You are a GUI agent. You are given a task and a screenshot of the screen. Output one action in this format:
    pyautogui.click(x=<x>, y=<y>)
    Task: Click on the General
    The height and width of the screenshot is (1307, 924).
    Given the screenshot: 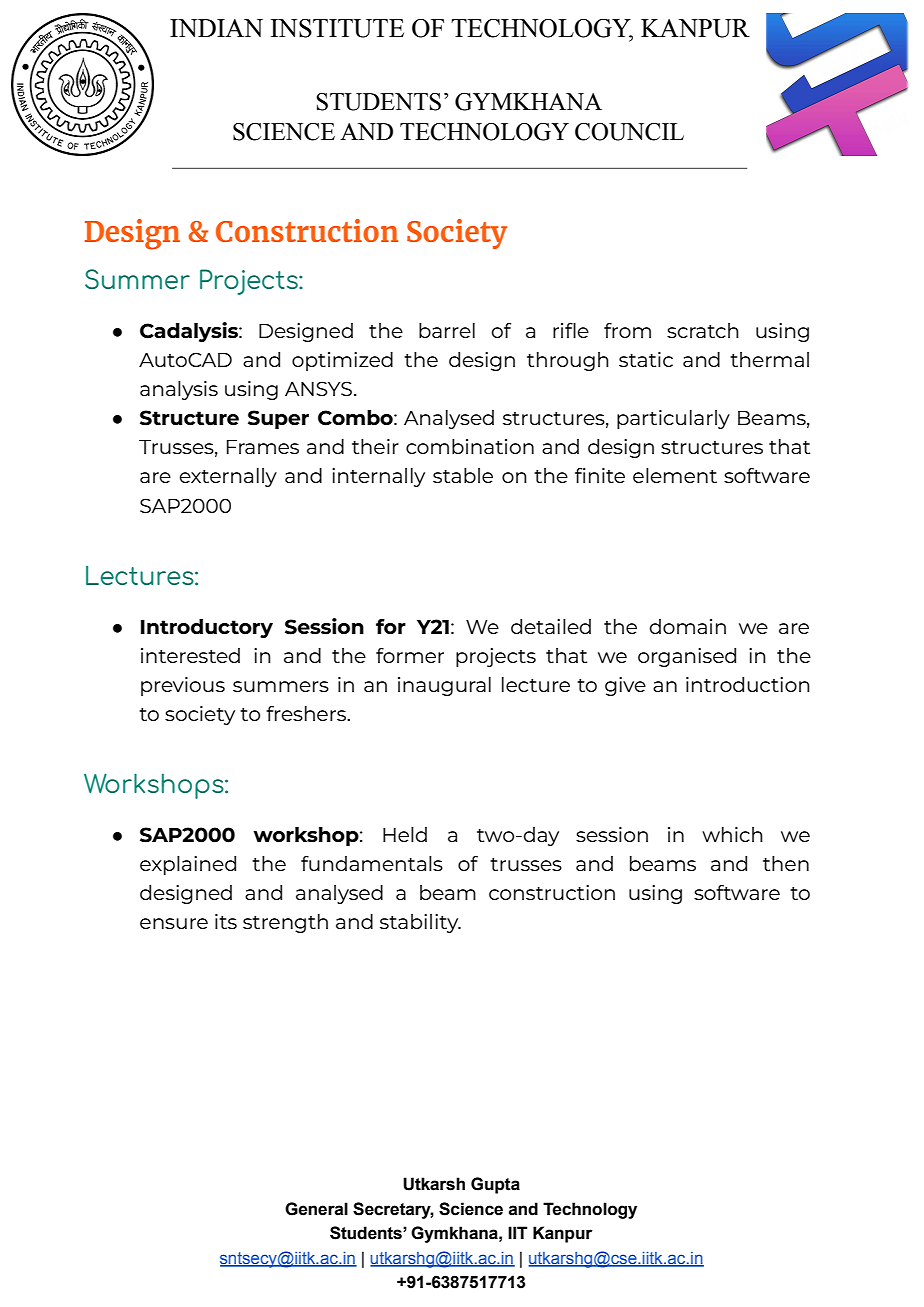 What is the action you would take?
    pyautogui.click(x=316, y=1209)
